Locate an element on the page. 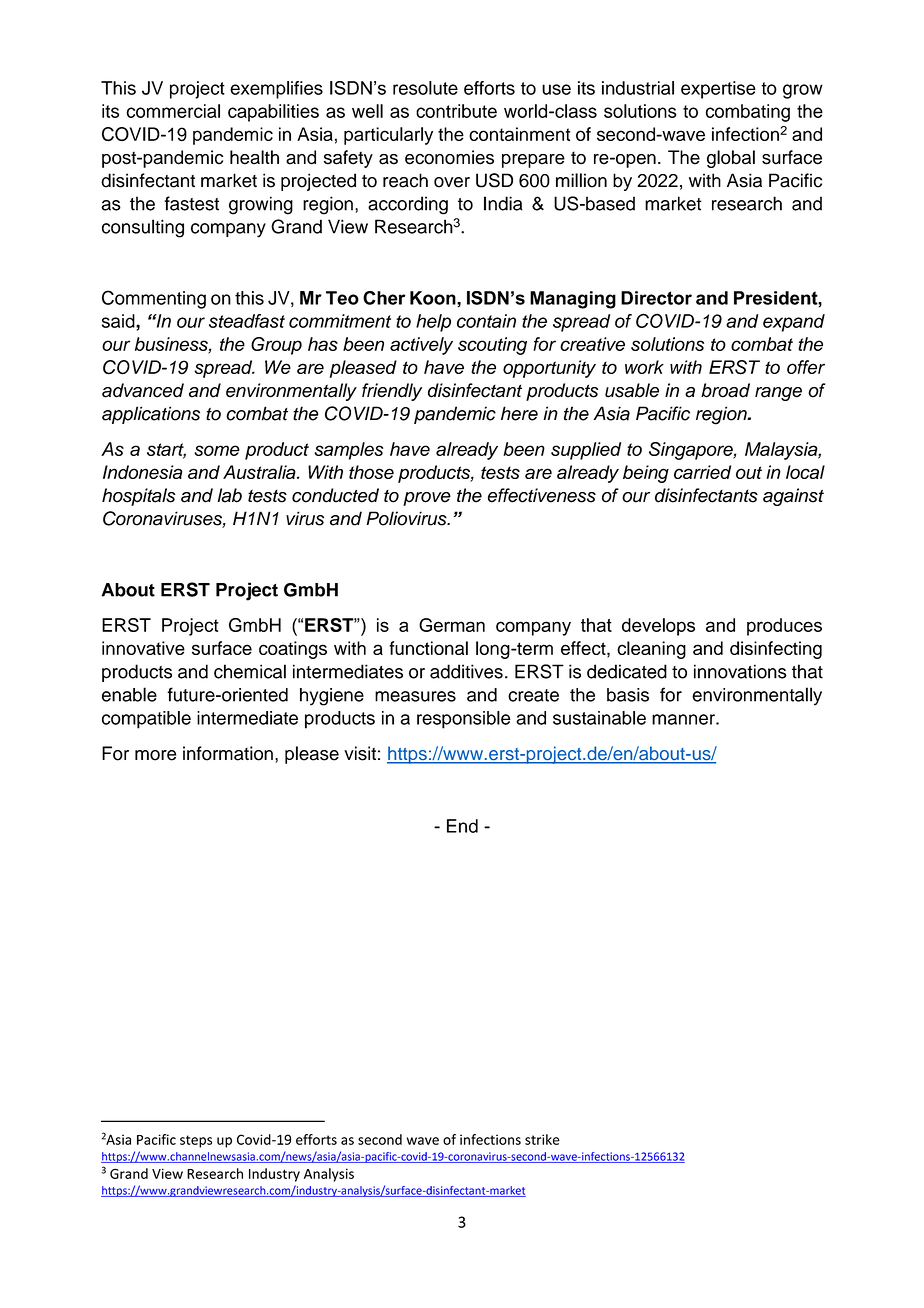 This image has height=1308, width=924. produces is located at coordinates (784, 627).
